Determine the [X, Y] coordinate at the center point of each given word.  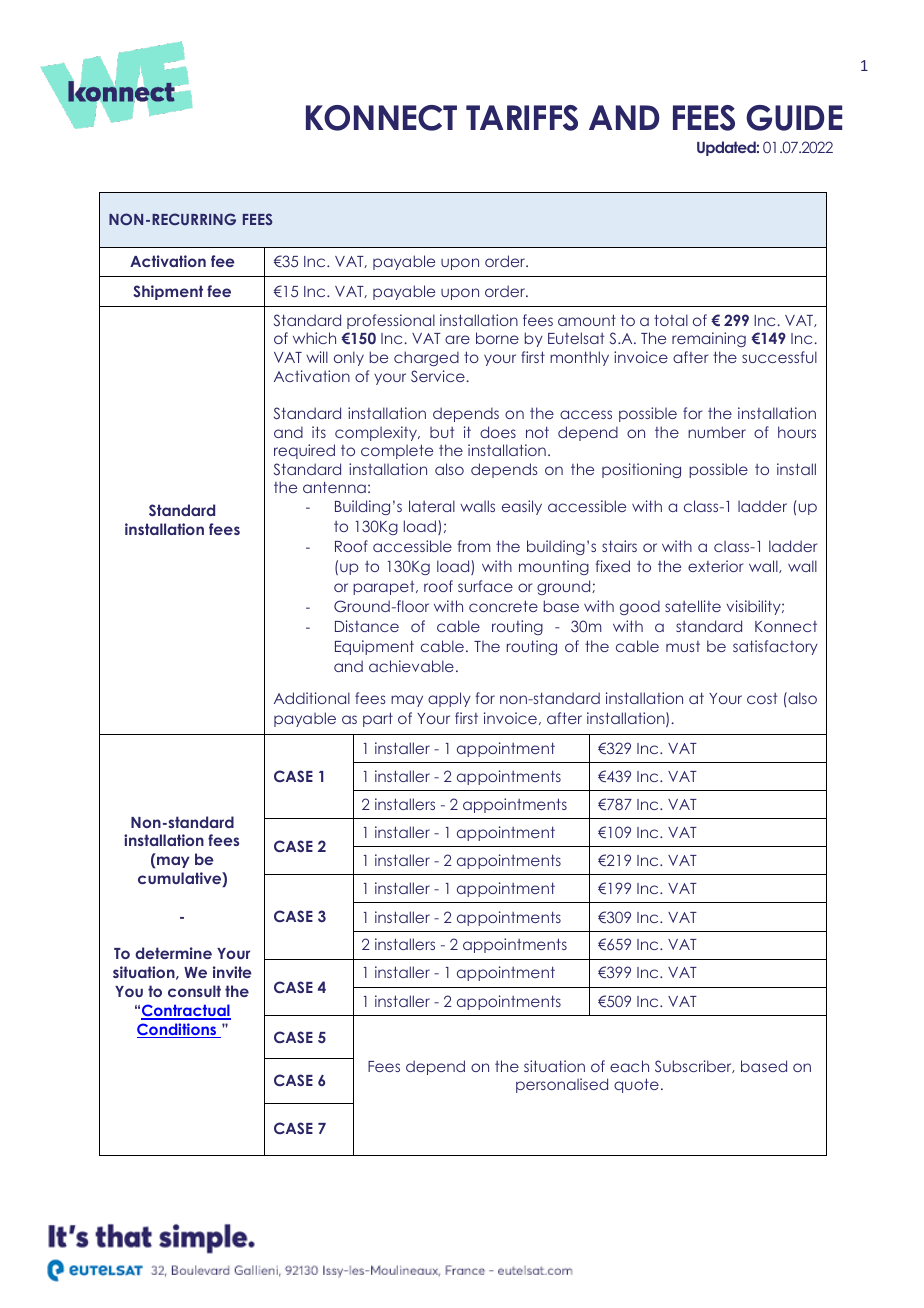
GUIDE [794, 118]
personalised [562, 1085]
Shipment [168, 292]
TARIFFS [522, 118]
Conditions [178, 1030]
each [629, 1066]
